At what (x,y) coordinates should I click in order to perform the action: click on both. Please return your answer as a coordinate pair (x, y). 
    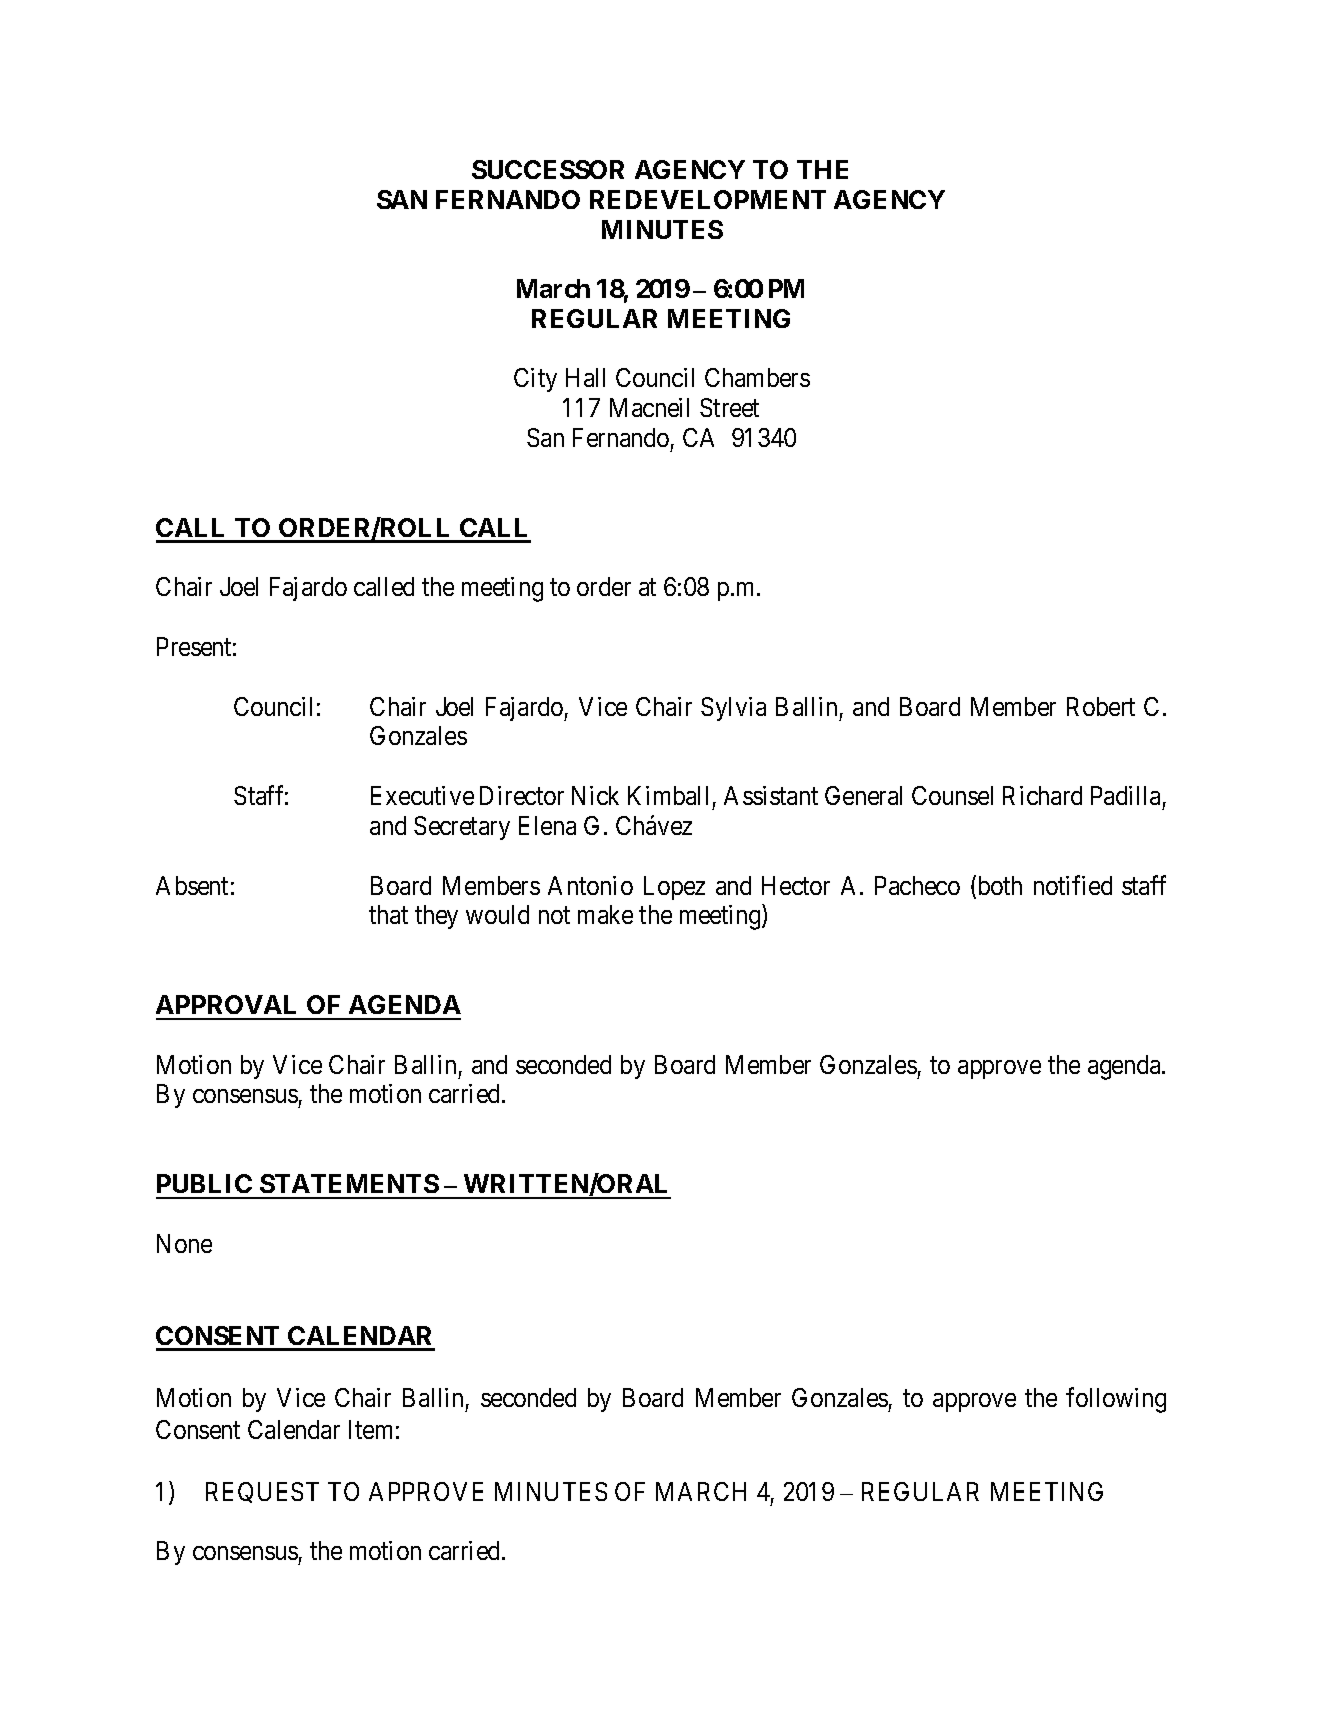
    Looking at the image, I should click on (998, 886).
